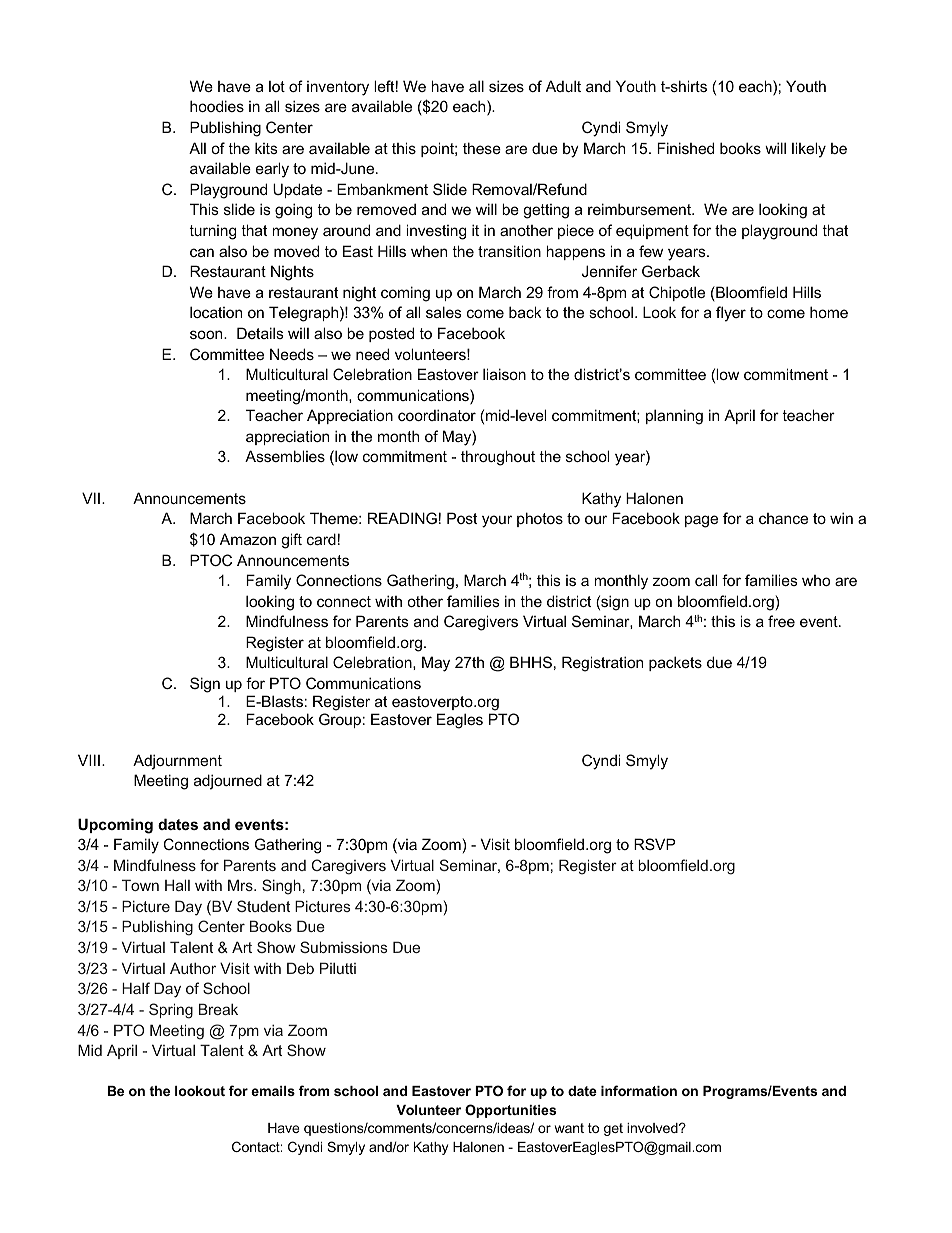 The height and width of the document is (1233, 952). What do you see at coordinates (340, 720) in the document?
I see `Group` at bounding box center [340, 720].
